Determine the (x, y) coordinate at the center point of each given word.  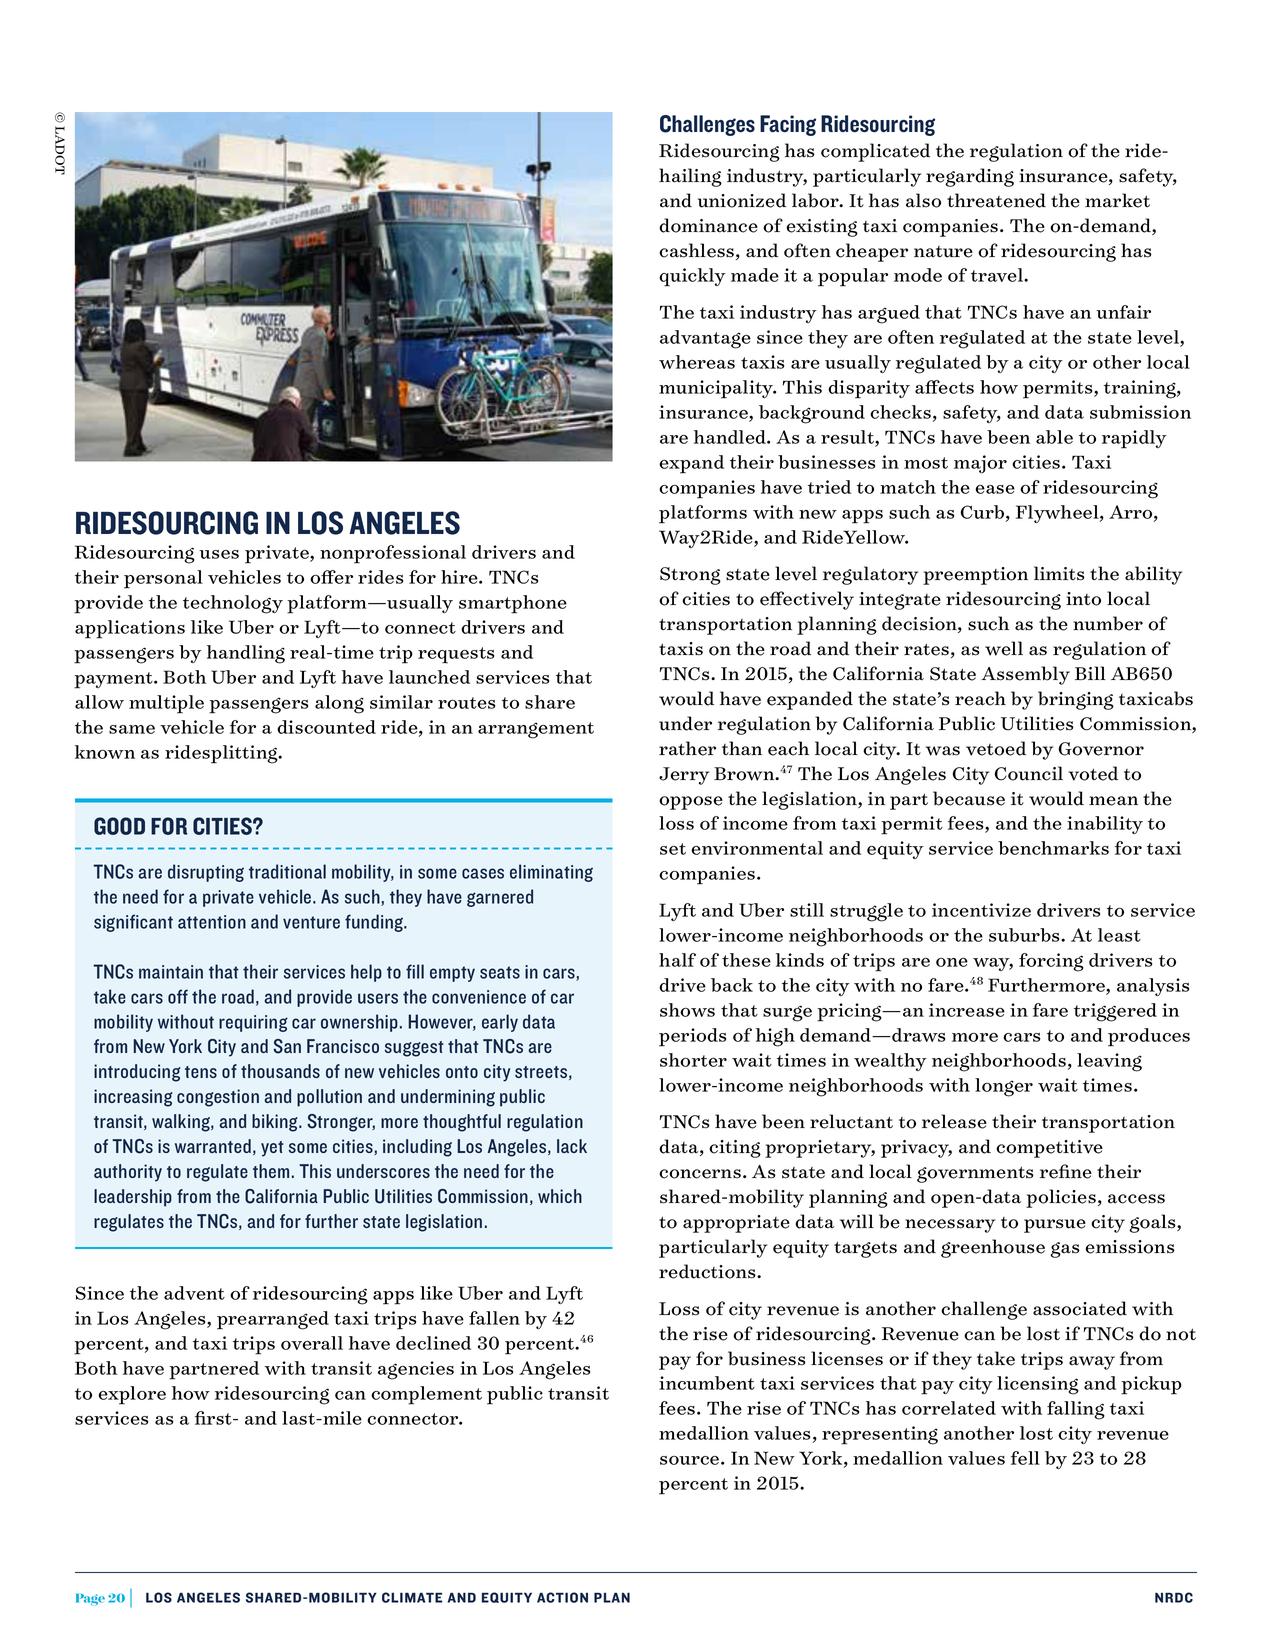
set (673, 849)
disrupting (206, 873)
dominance (708, 225)
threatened (996, 200)
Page (90, 1600)
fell (1025, 1458)
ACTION (562, 1597)
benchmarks (1053, 848)
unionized (742, 200)
